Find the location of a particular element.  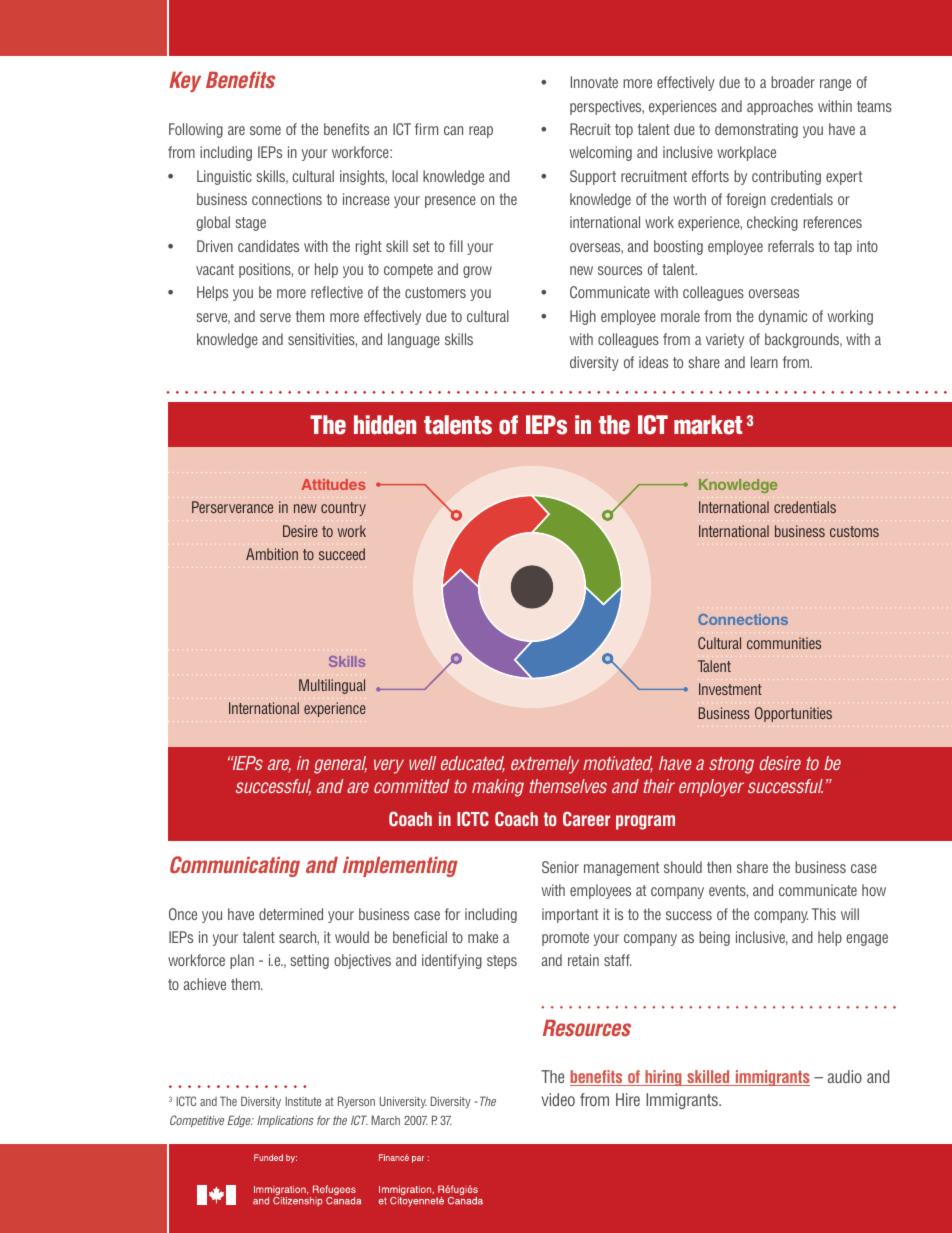

market is located at coordinates (708, 425).
